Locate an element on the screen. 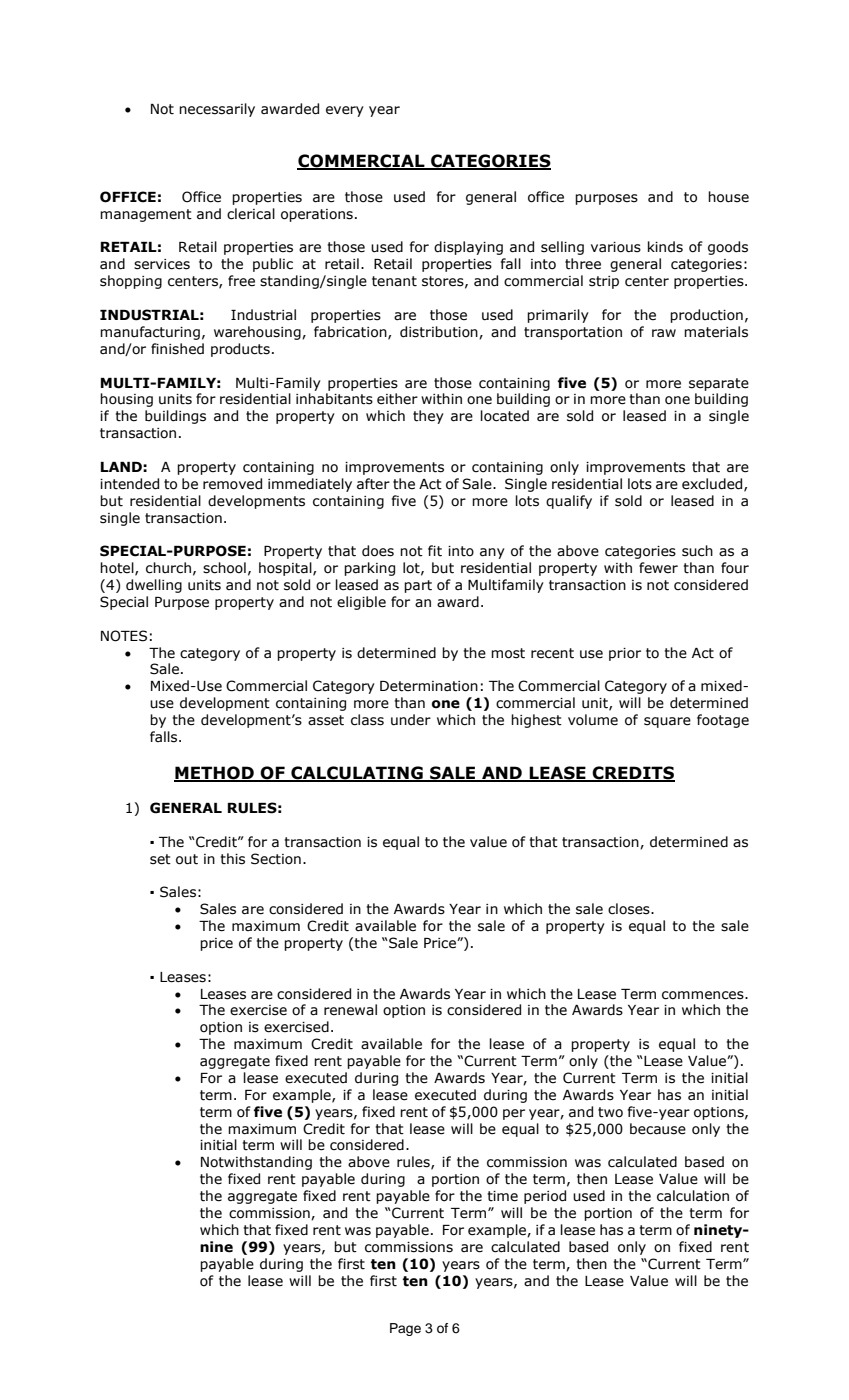 Image resolution: width=849 pixels, height=1400 pixels. every is located at coordinates (345, 111).
